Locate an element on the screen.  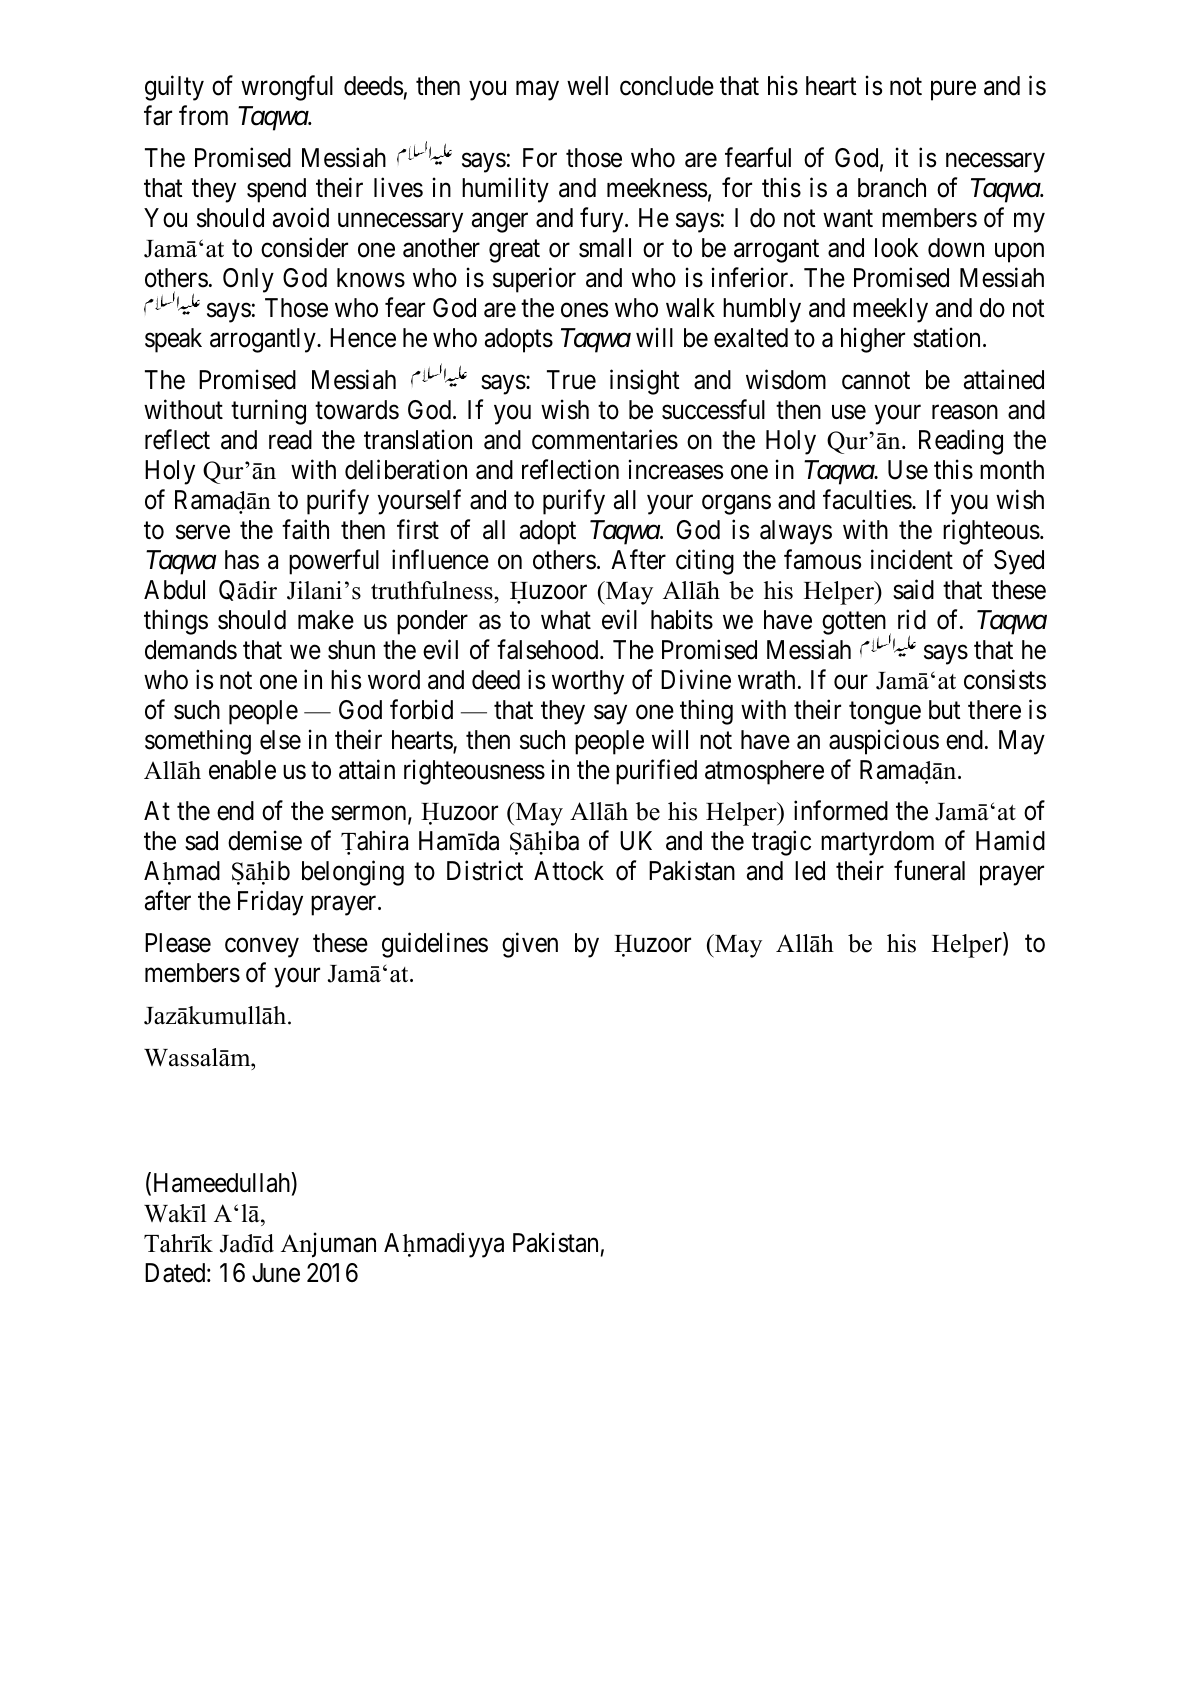
convey is located at coordinates (262, 948).
